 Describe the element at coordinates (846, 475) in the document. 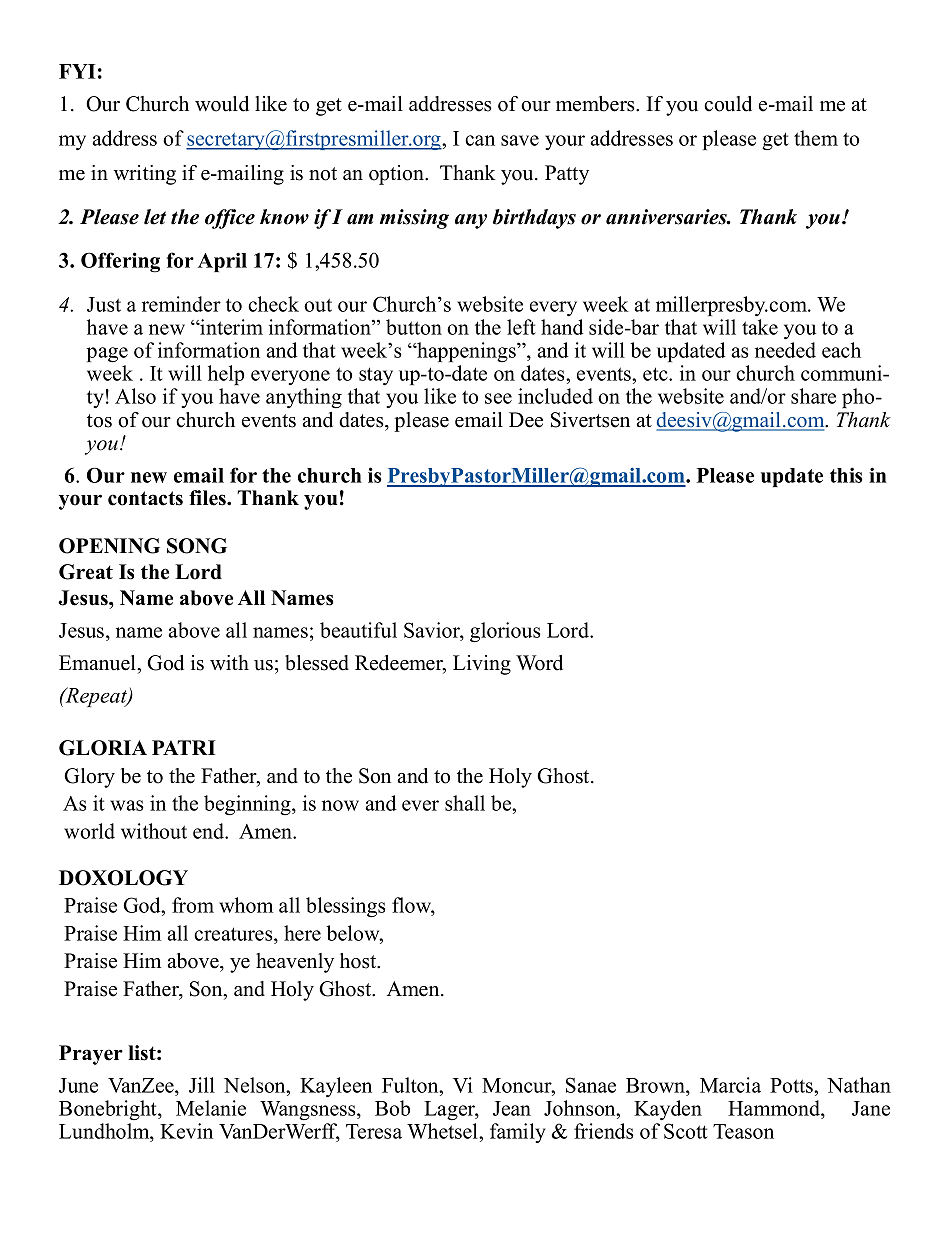

I see `this` at that location.
